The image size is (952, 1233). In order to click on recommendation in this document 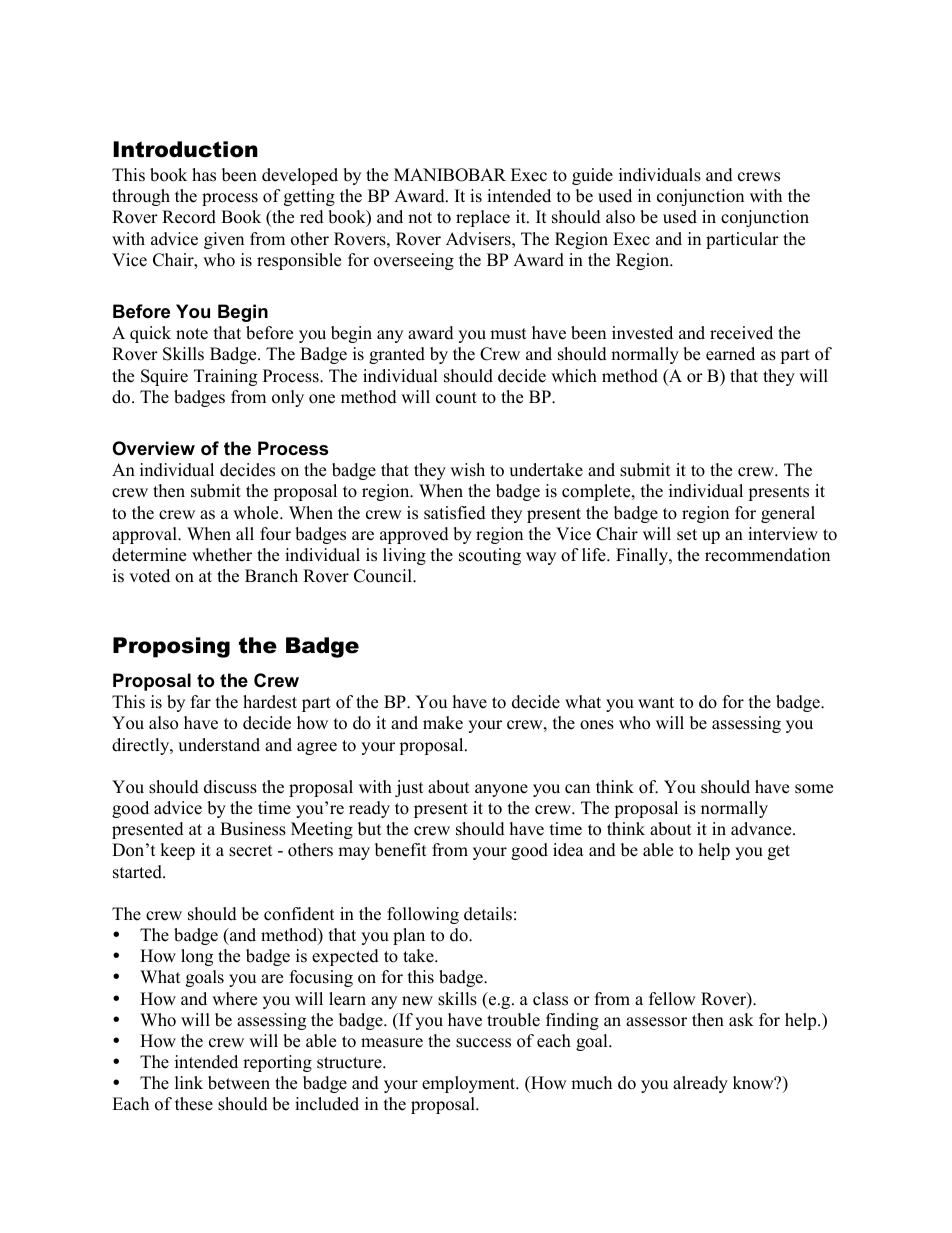, I will do `click(767, 555)`.
